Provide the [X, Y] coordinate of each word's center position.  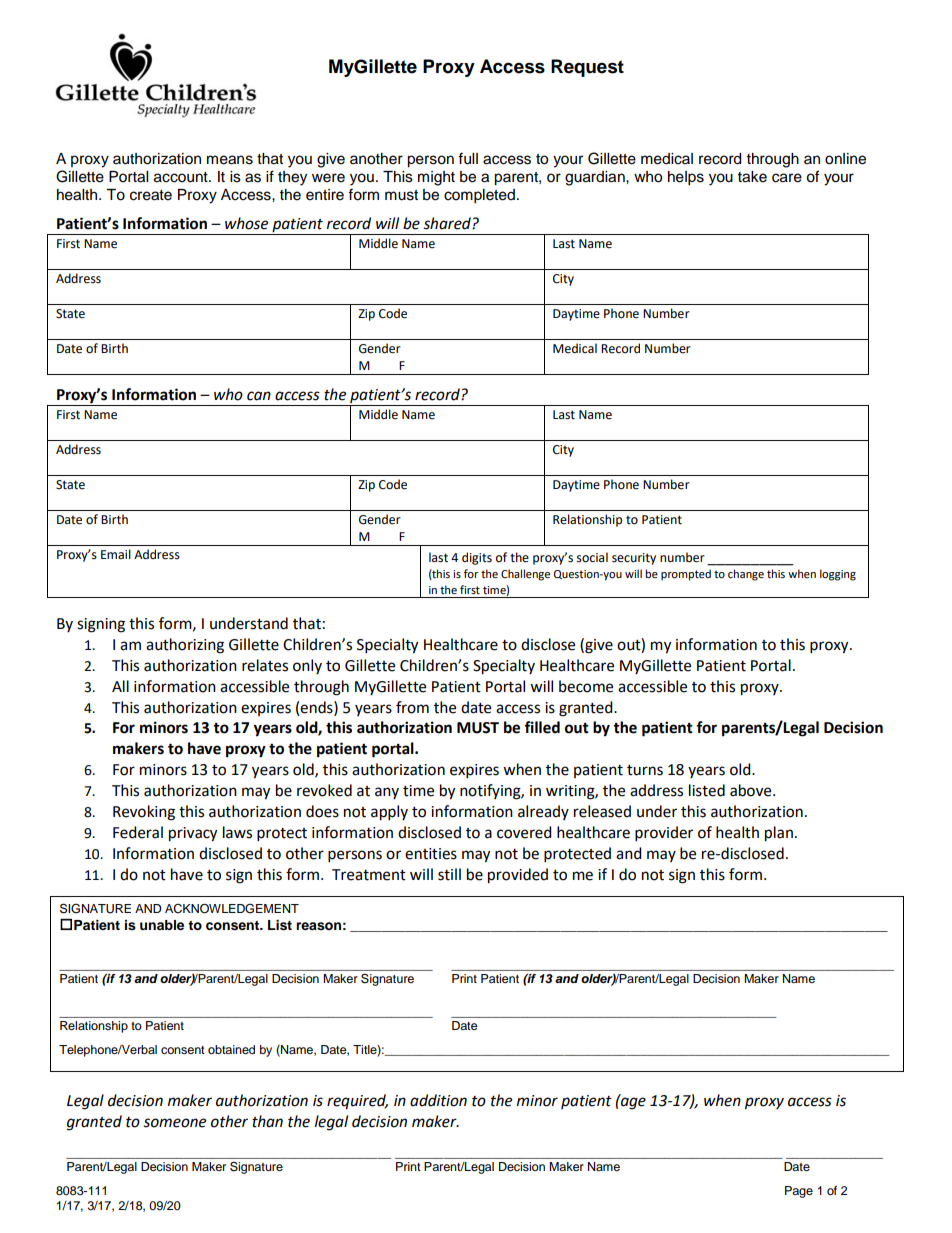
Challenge [525, 575]
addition [438, 1100]
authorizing [185, 646]
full [468, 158]
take [752, 177]
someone [174, 1123]
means [230, 160]
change [746, 575]
